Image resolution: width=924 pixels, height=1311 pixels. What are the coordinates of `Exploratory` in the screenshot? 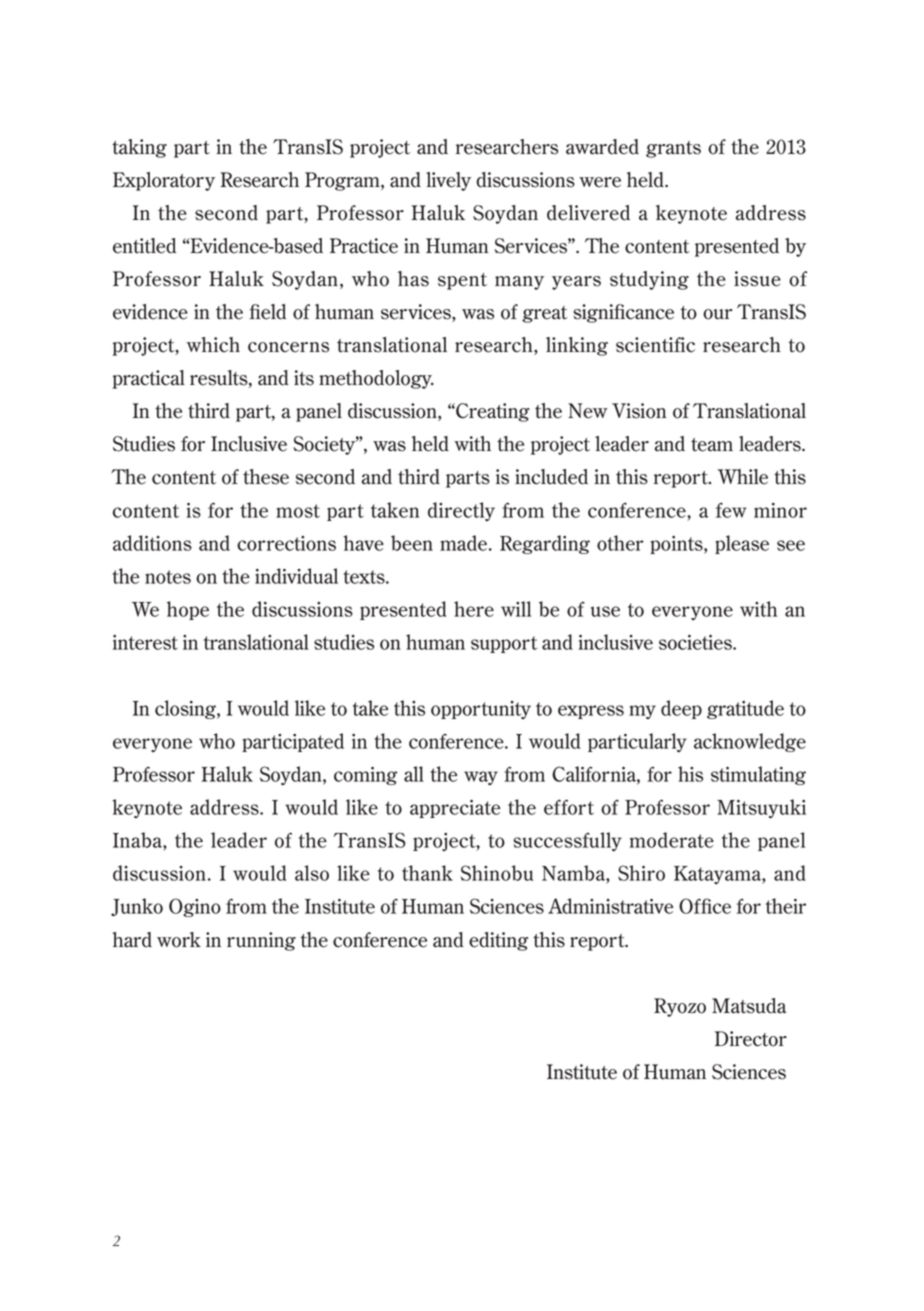 It's located at (164, 181).
